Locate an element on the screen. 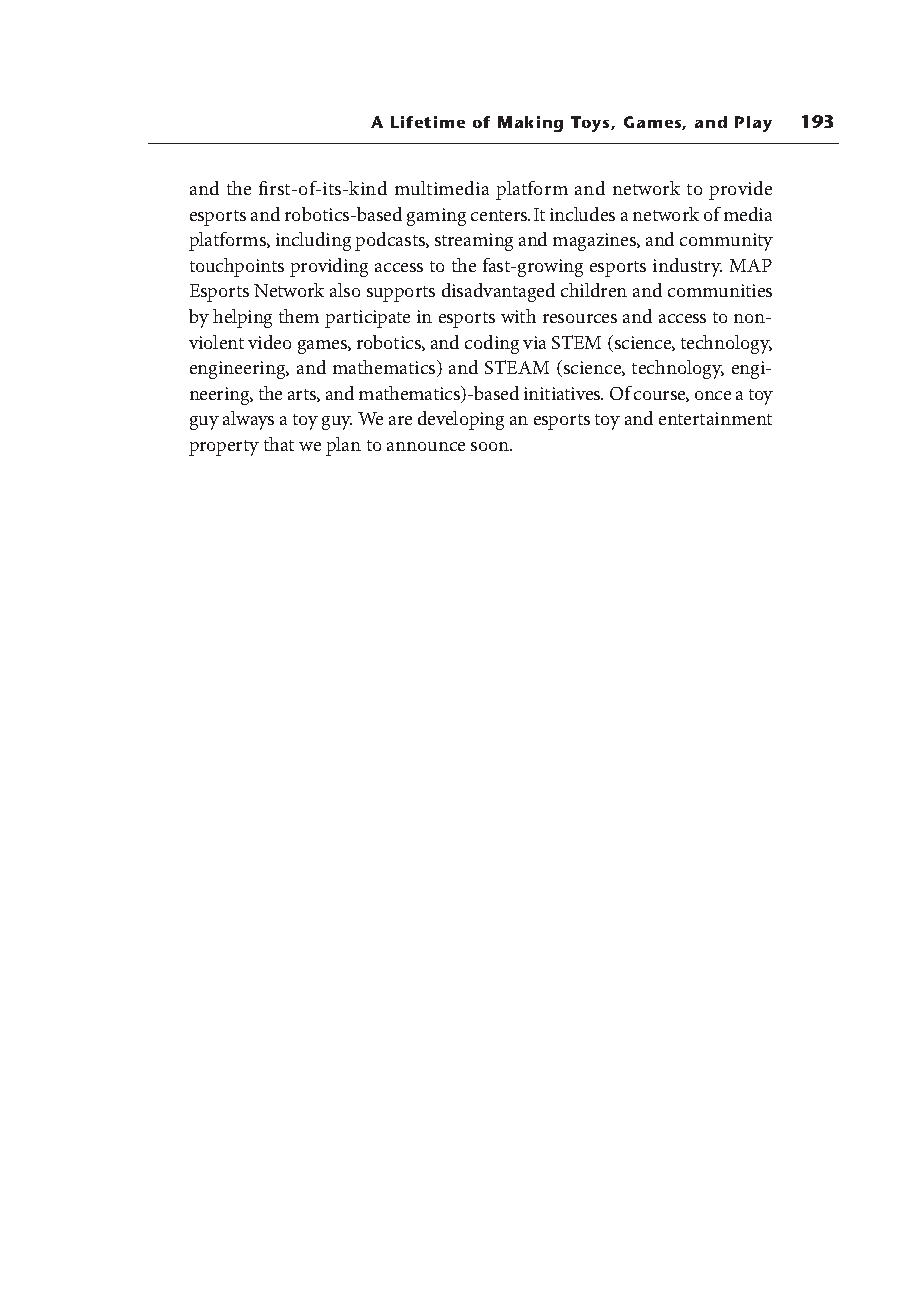 The height and width of the screenshot is (1316, 921). soon is located at coordinates (491, 446).
